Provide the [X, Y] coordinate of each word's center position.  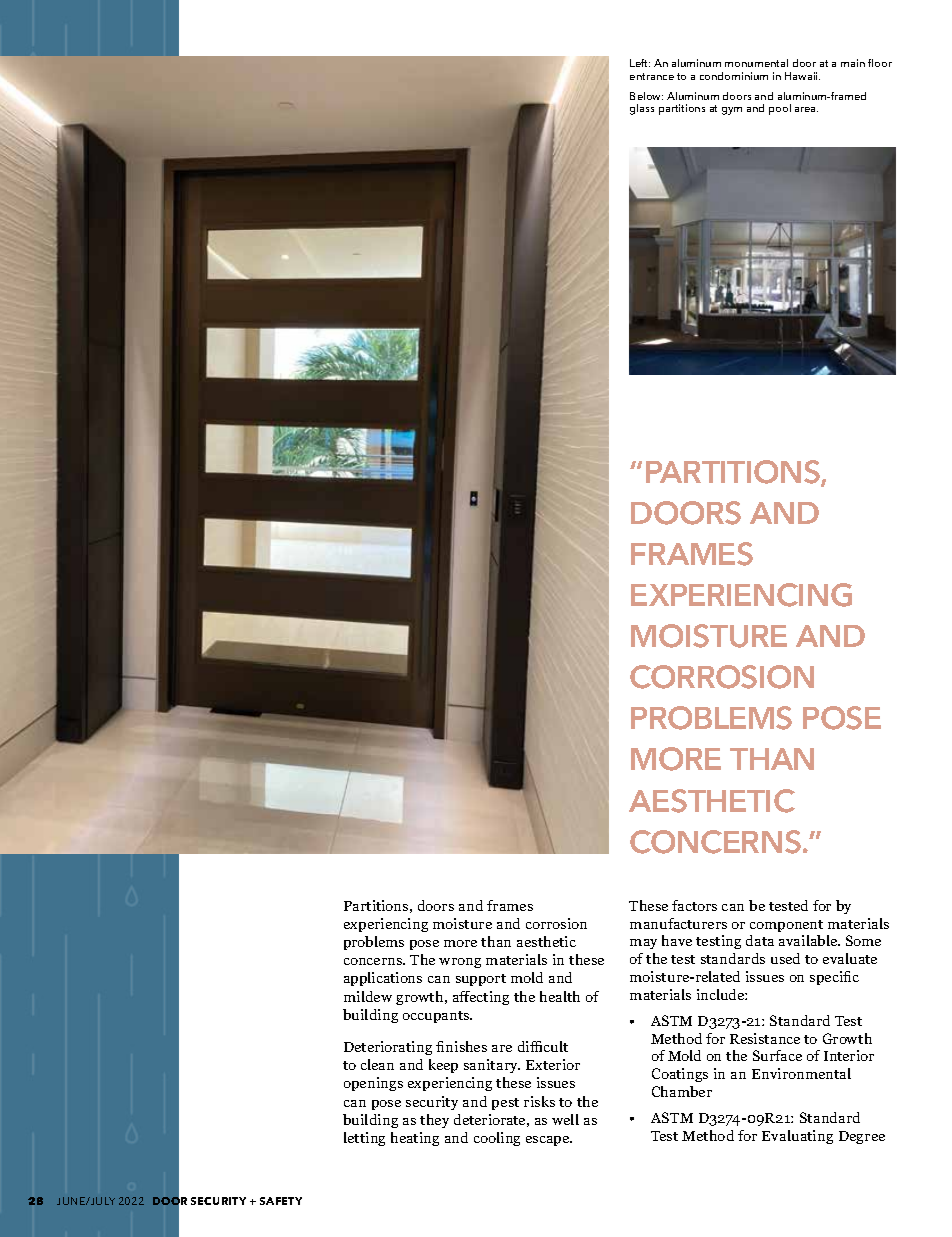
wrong [460, 963]
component [786, 926]
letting [364, 1139]
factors [694, 905]
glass [642, 109]
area [806, 109]
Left [640, 63]
